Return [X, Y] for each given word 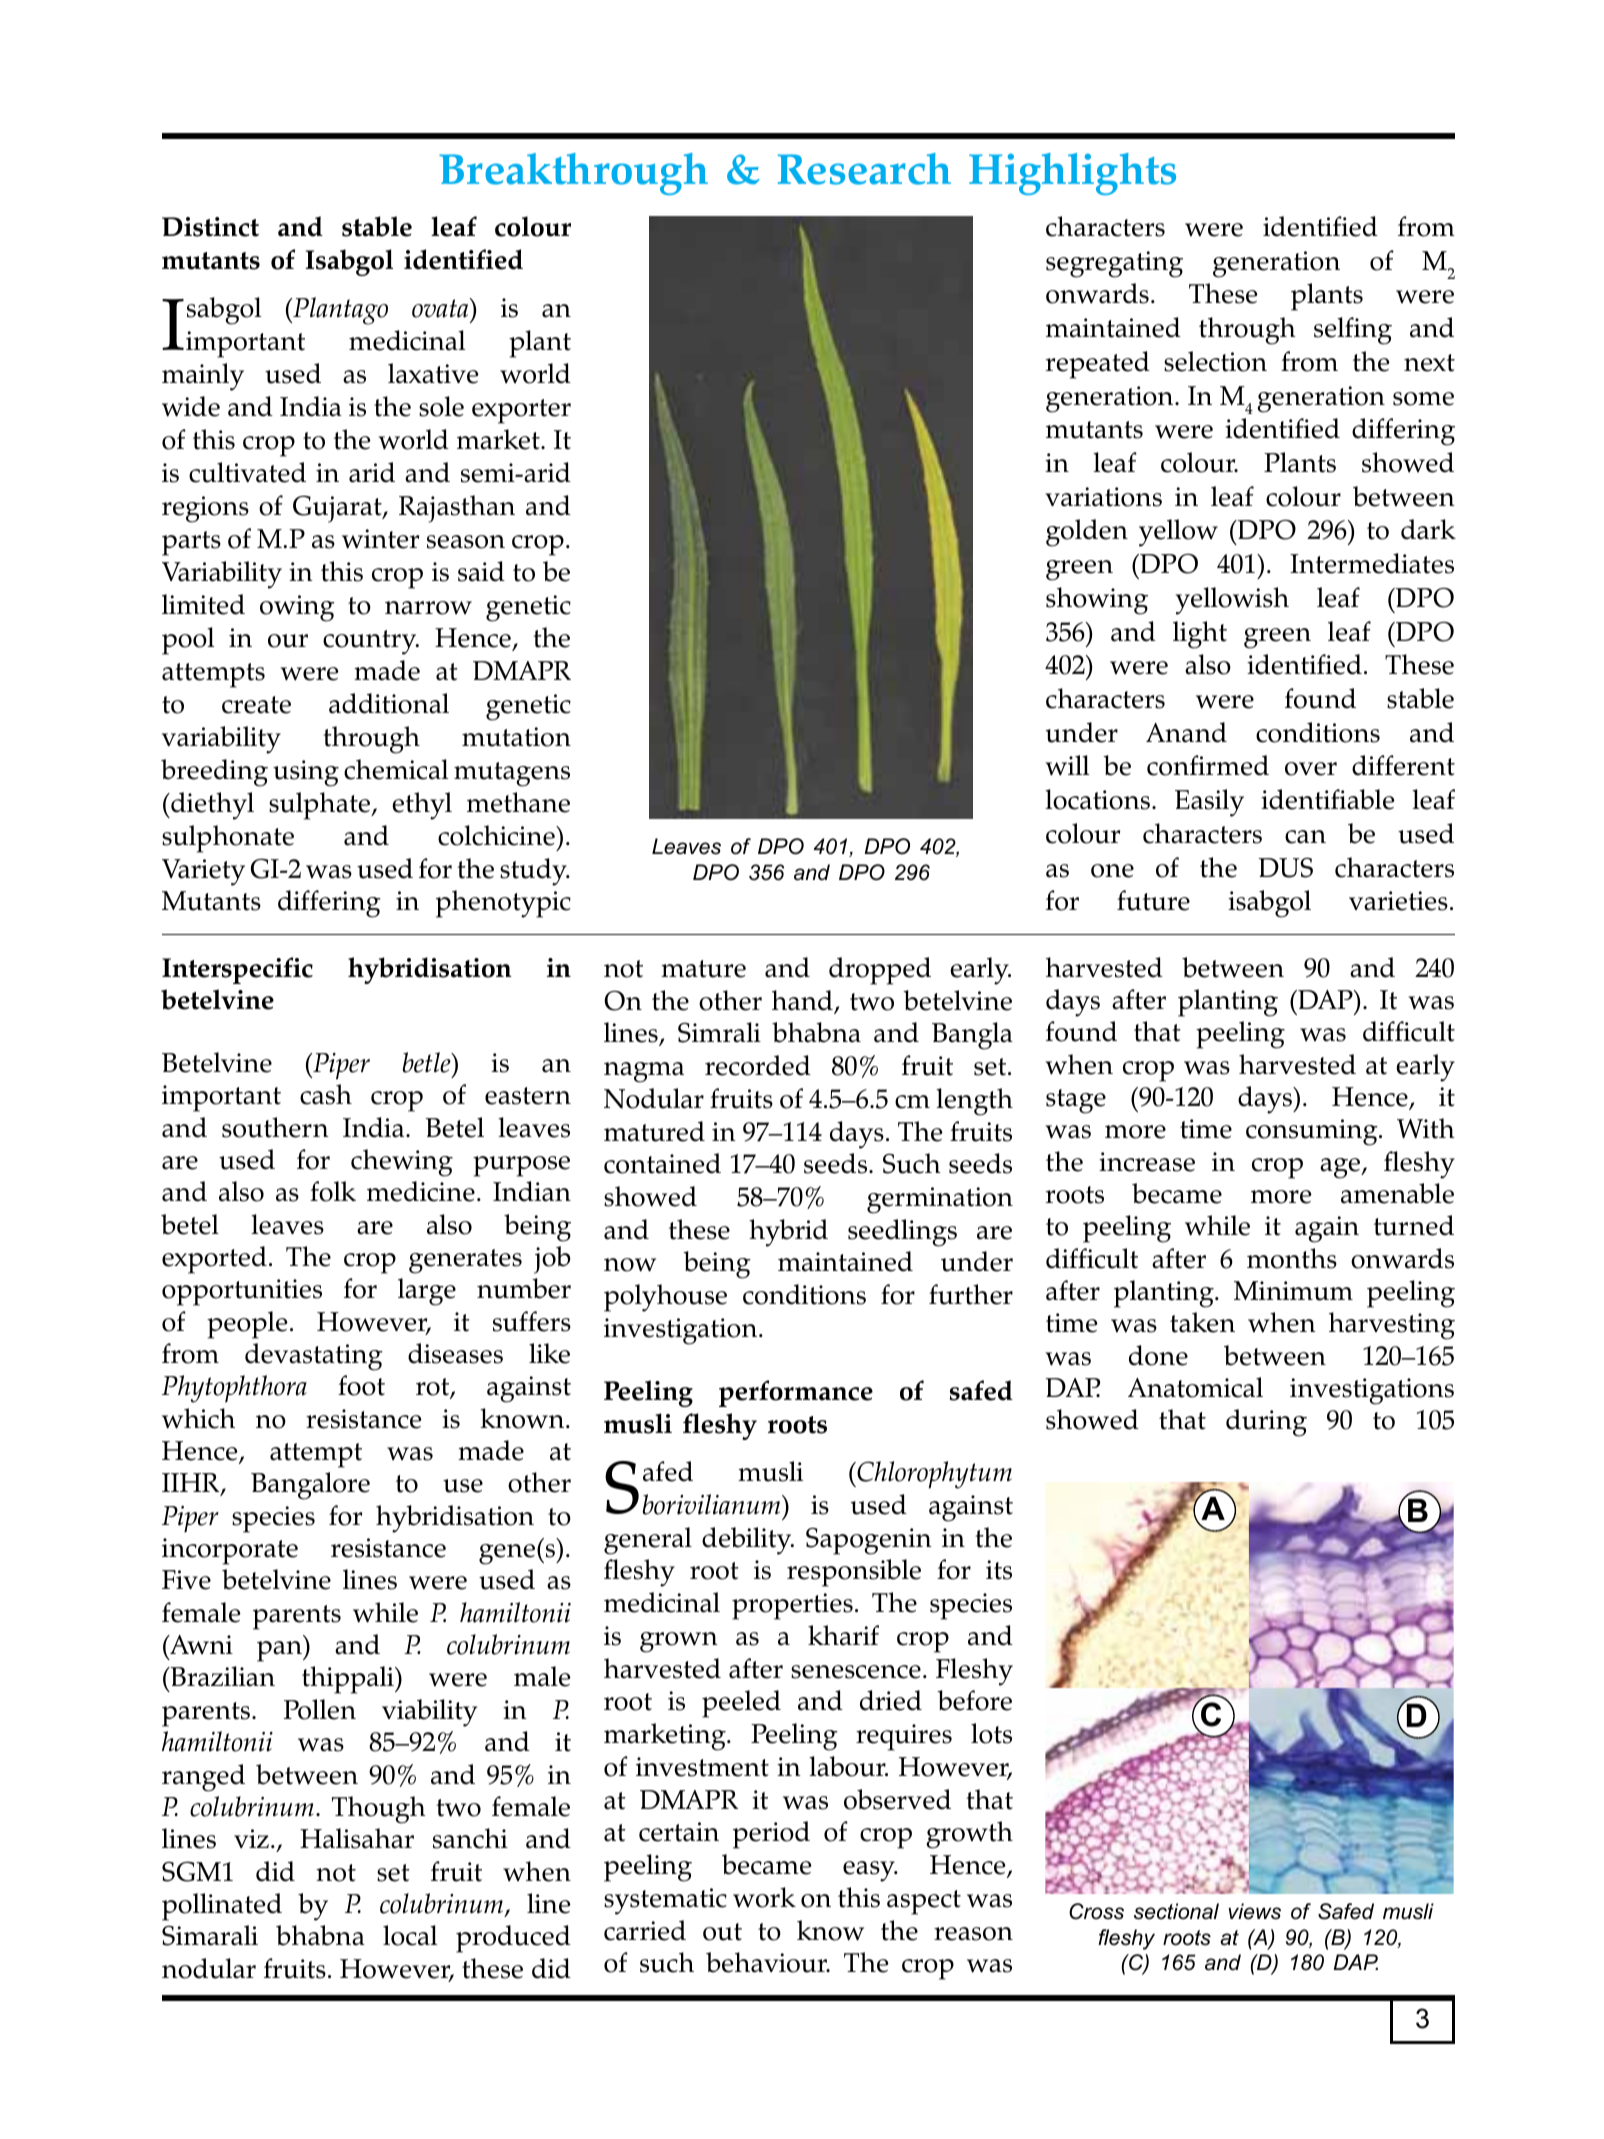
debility [748, 1541]
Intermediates [1372, 563]
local [410, 1935]
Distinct [210, 227]
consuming [1313, 1132]
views [1255, 1911]
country [371, 642]
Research [864, 169]
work [764, 1897]
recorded [758, 1065]
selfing [1353, 331]
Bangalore [310, 1486]
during [1266, 1423]
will [1067, 765]
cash [326, 1094]
